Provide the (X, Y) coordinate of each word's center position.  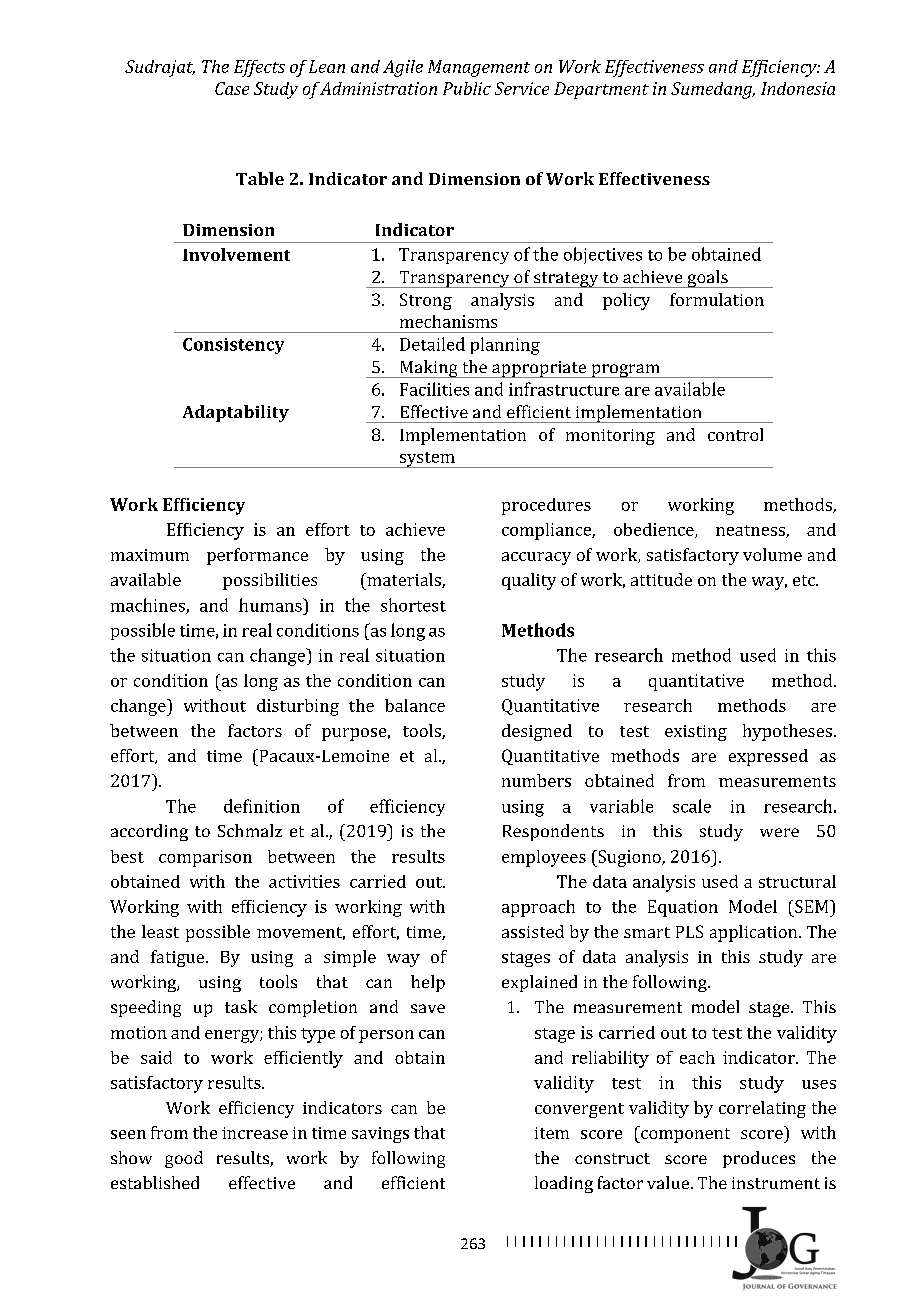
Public (467, 88)
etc (805, 580)
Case (232, 88)
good (184, 1159)
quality (529, 581)
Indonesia (798, 88)
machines (149, 606)
